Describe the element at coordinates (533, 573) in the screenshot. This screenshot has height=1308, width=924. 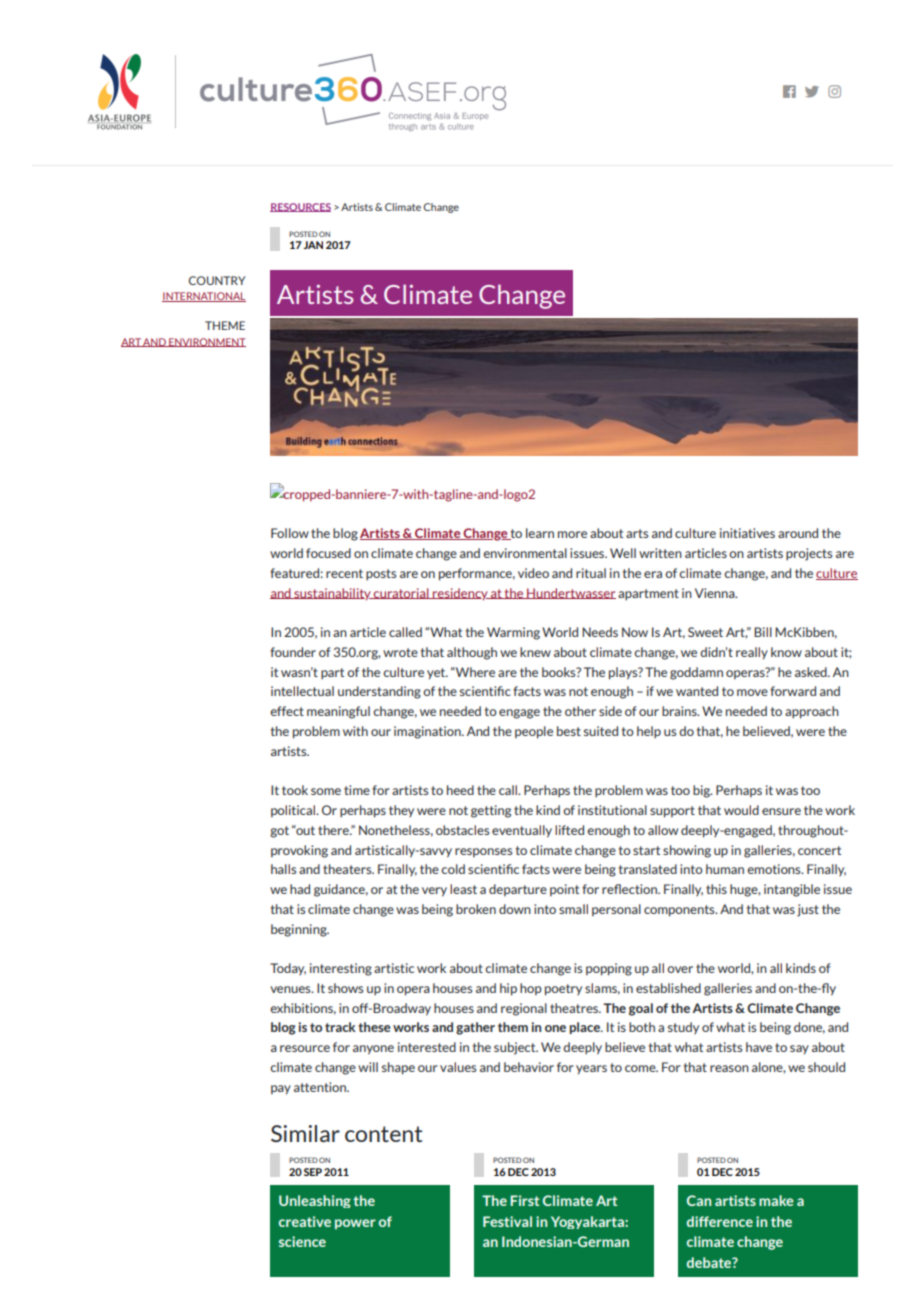
I see `video` at that location.
